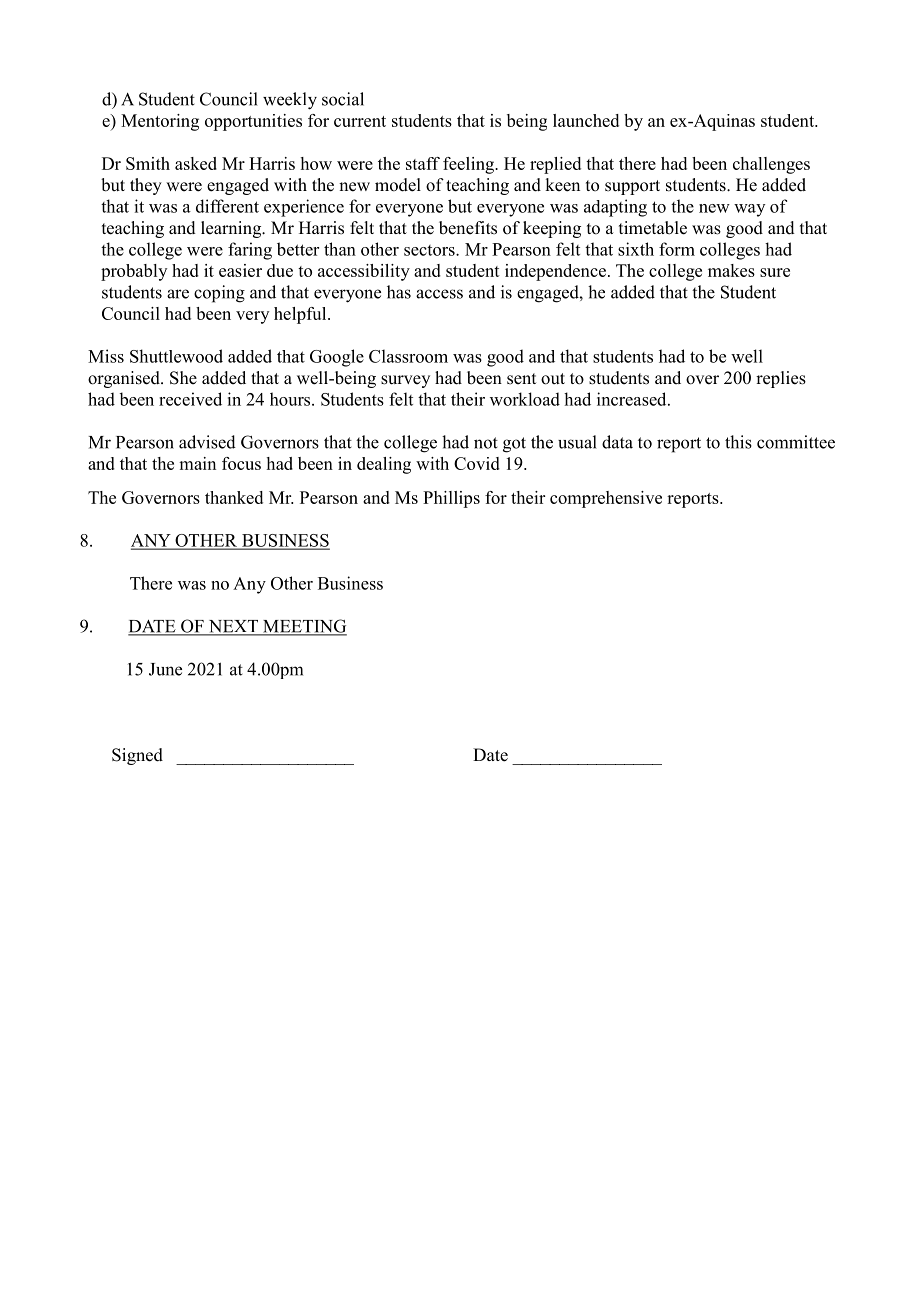 The height and width of the document is (1308, 924). Describe the element at coordinates (738, 442) in the document. I see `this` at that location.
